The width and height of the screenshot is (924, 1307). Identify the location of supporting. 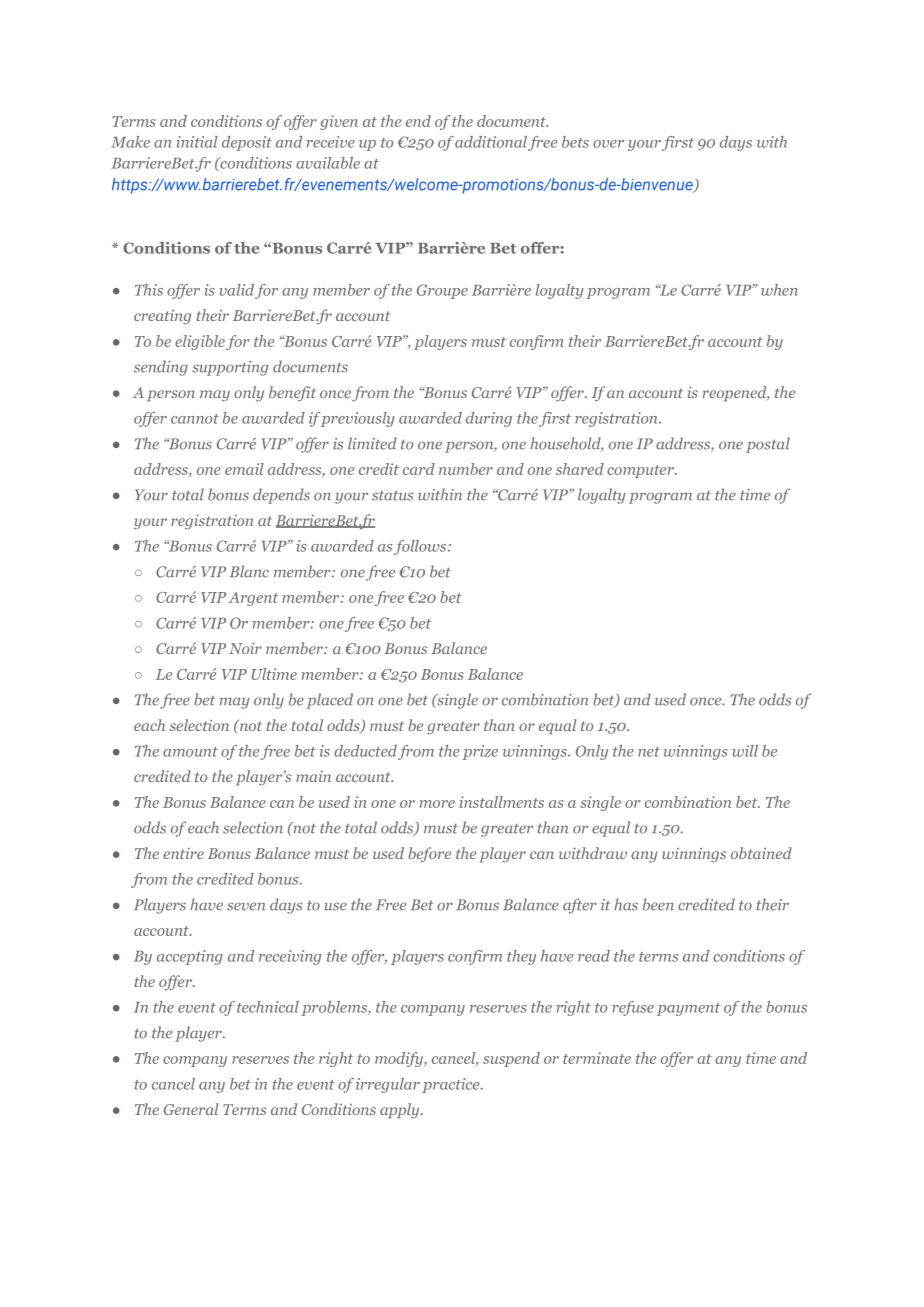
(230, 368).
